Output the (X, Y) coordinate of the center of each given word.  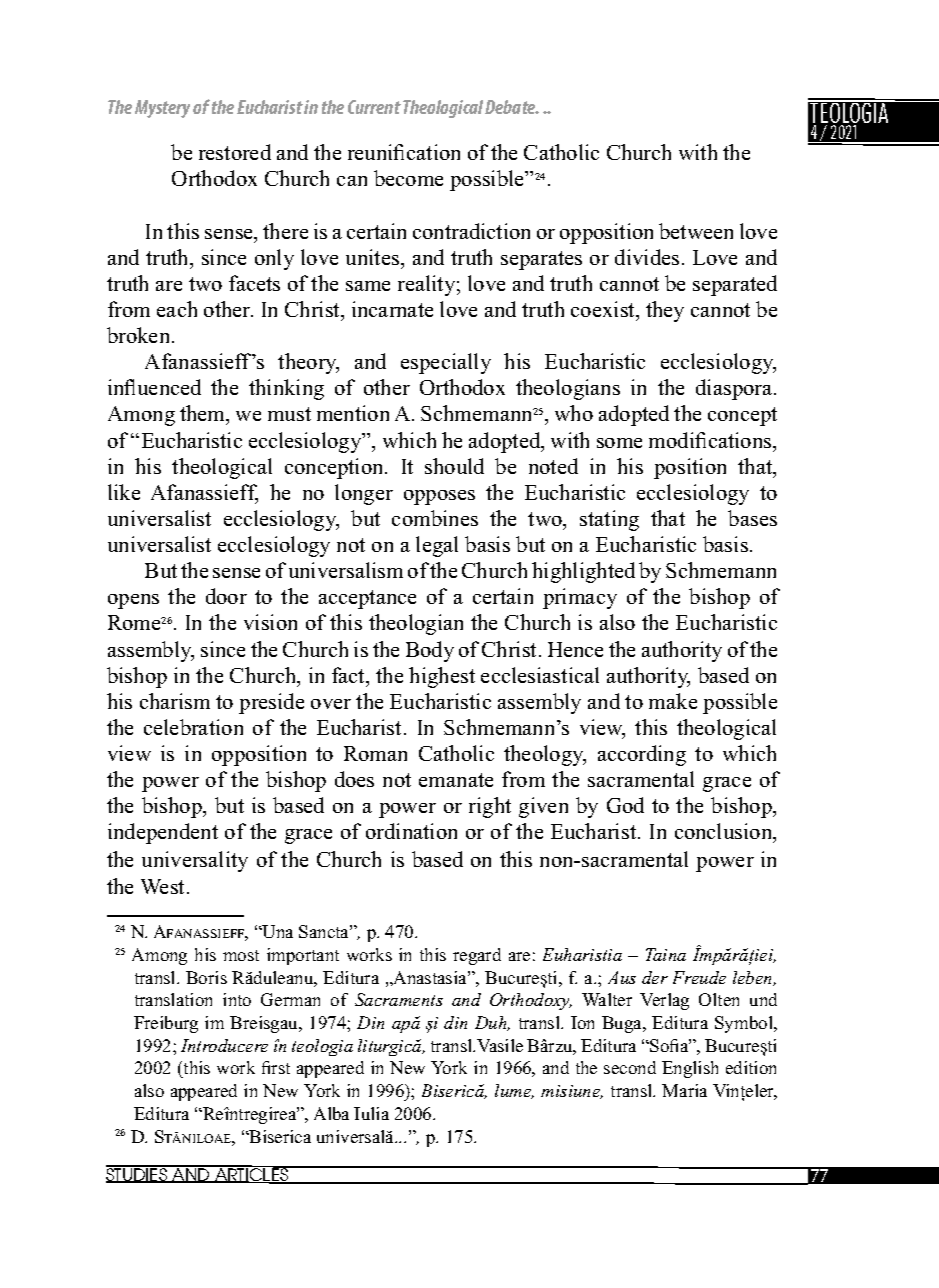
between (696, 231)
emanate (456, 780)
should (454, 466)
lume (514, 1091)
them (204, 415)
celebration (193, 727)
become (408, 178)
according (642, 755)
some (619, 443)
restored (235, 152)
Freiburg (166, 1024)
